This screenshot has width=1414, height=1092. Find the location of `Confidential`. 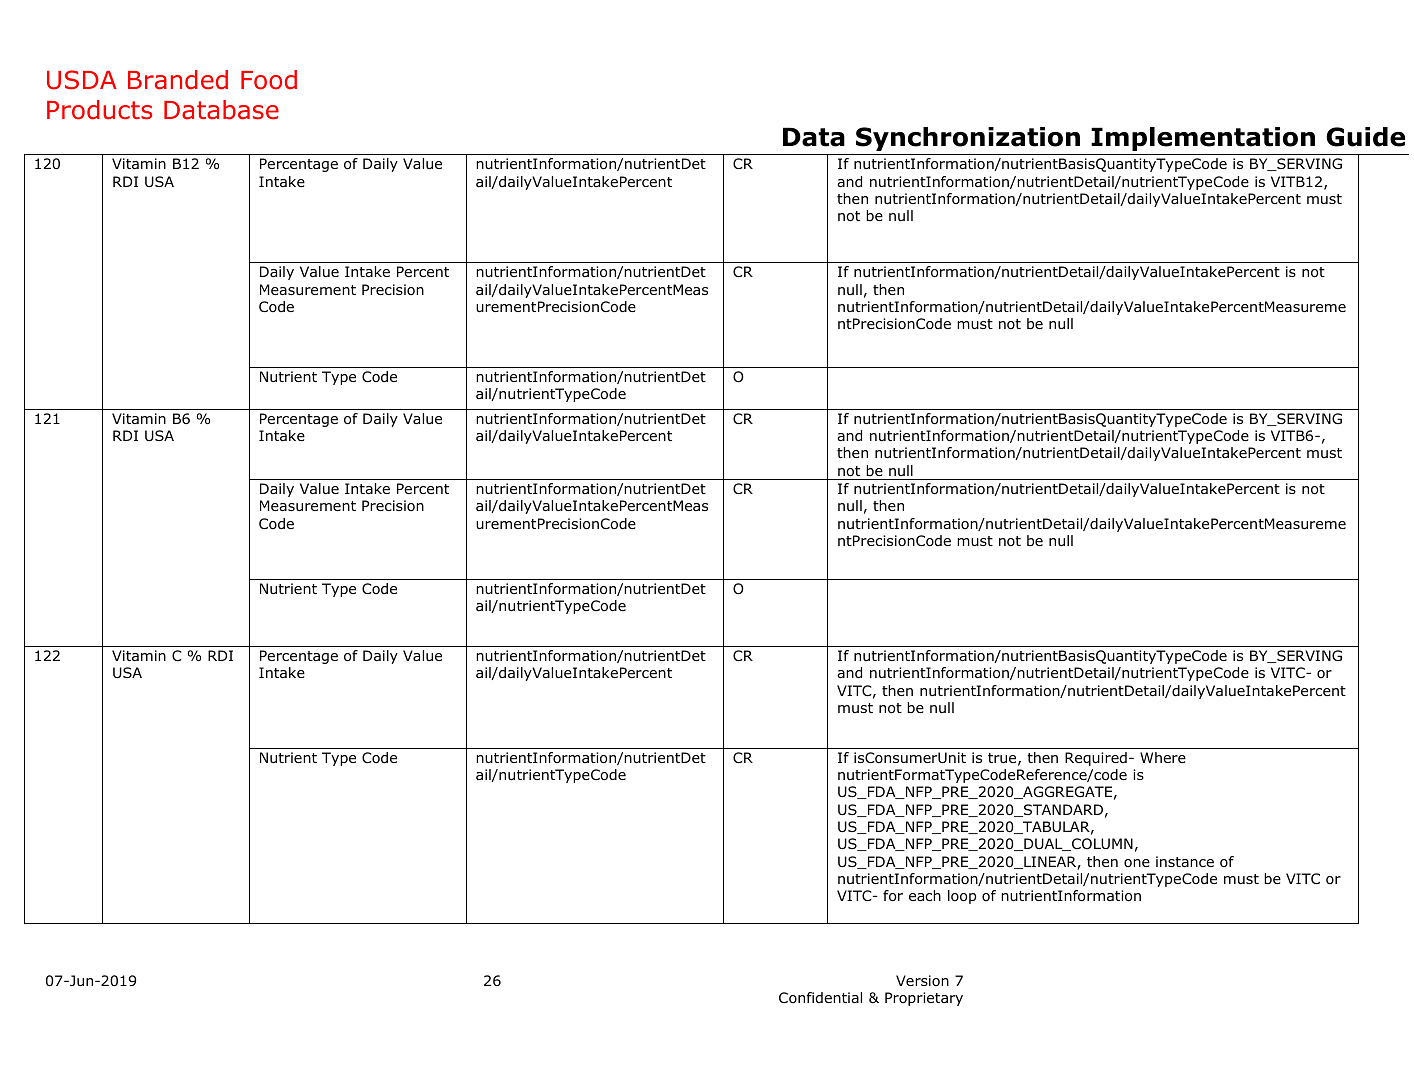

Confidential is located at coordinates (820, 997).
